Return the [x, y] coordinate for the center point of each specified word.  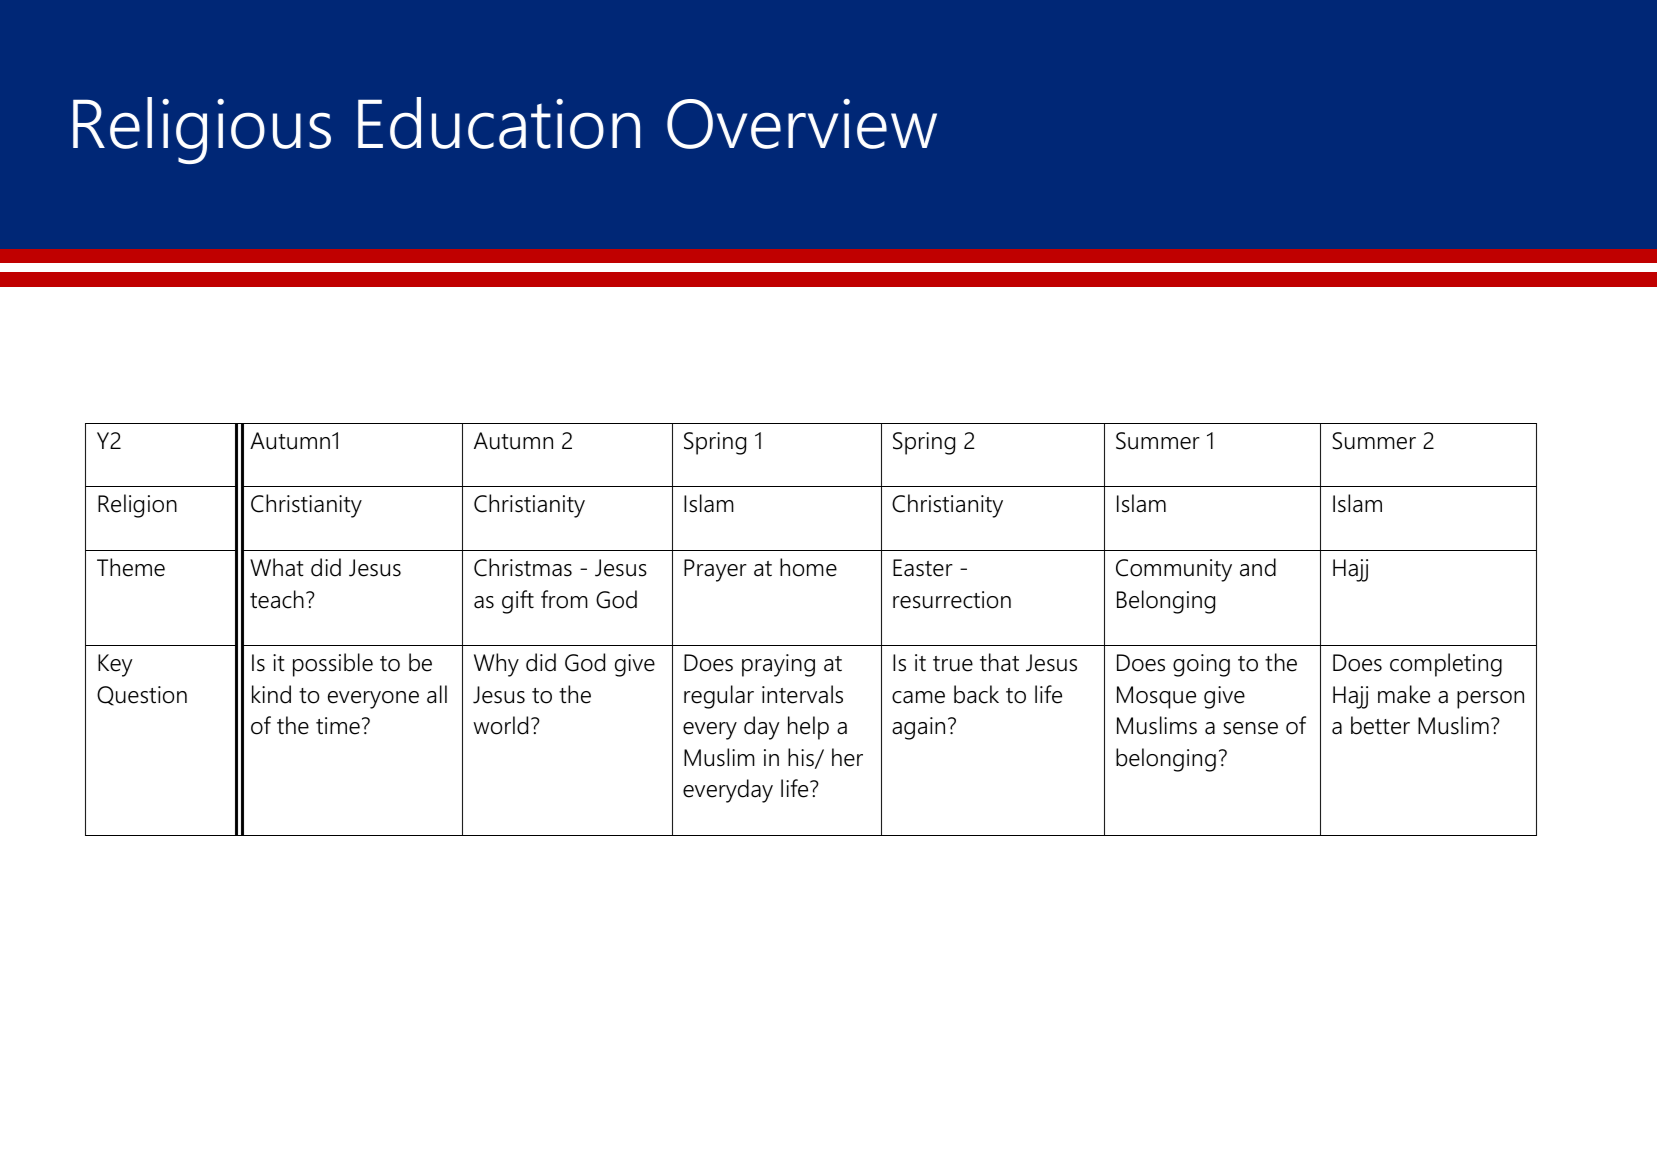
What [277, 567]
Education [499, 123]
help [808, 728]
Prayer [715, 570]
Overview [802, 123]
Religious [202, 130]
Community [1174, 570]
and [1258, 567]
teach [277, 599]
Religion [137, 506]
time [338, 726]
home [808, 567]
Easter [923, 568]
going [1201, 665]
